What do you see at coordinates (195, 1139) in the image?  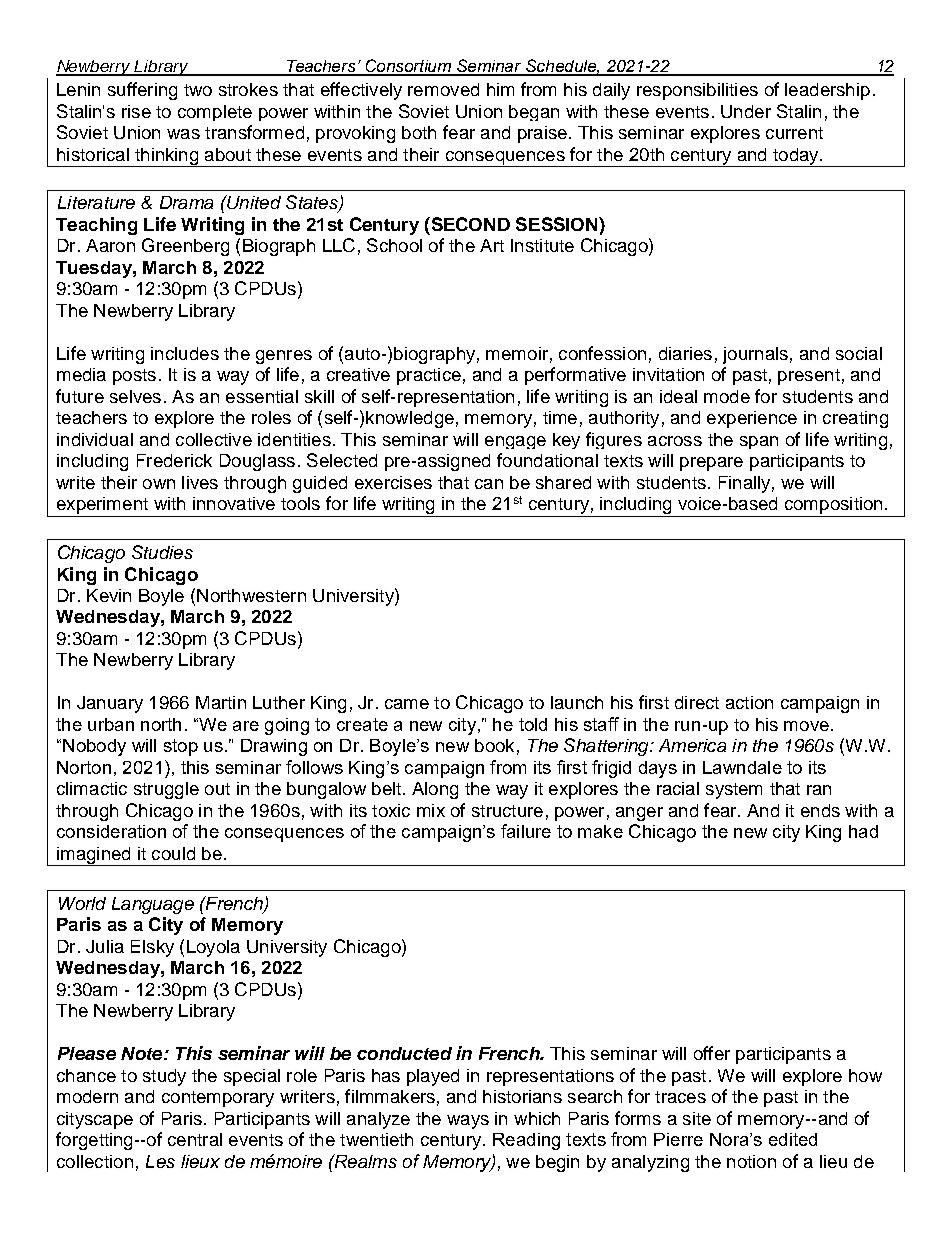 I see `central` at bounding box center [195, 1139].
